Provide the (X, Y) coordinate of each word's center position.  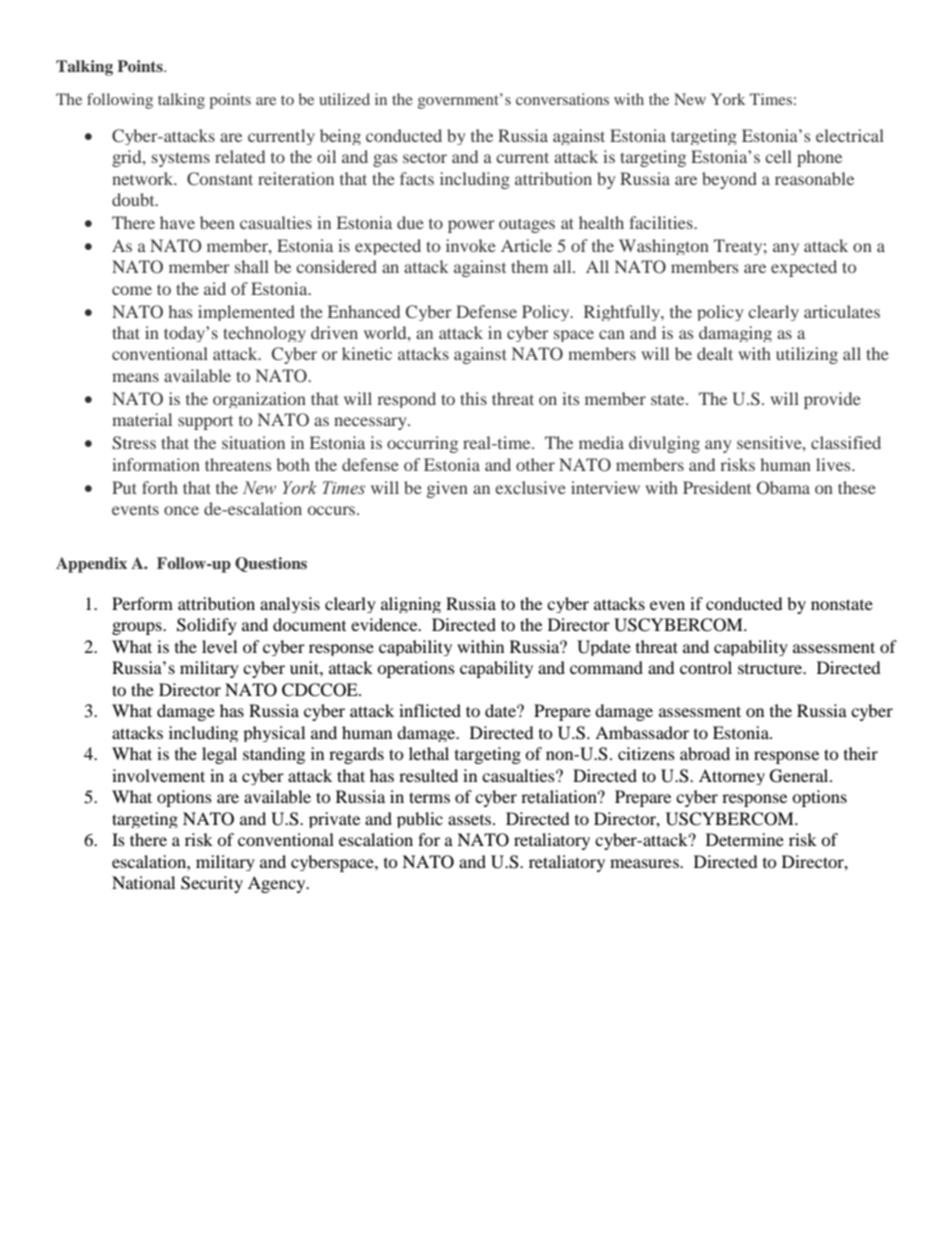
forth (160, 487)
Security (212, 884)
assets (471, 820)
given (447, 489)
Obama (783, 488)
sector (425, 158)
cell (778, 156)
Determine (745, 839)
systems (181, 159)
